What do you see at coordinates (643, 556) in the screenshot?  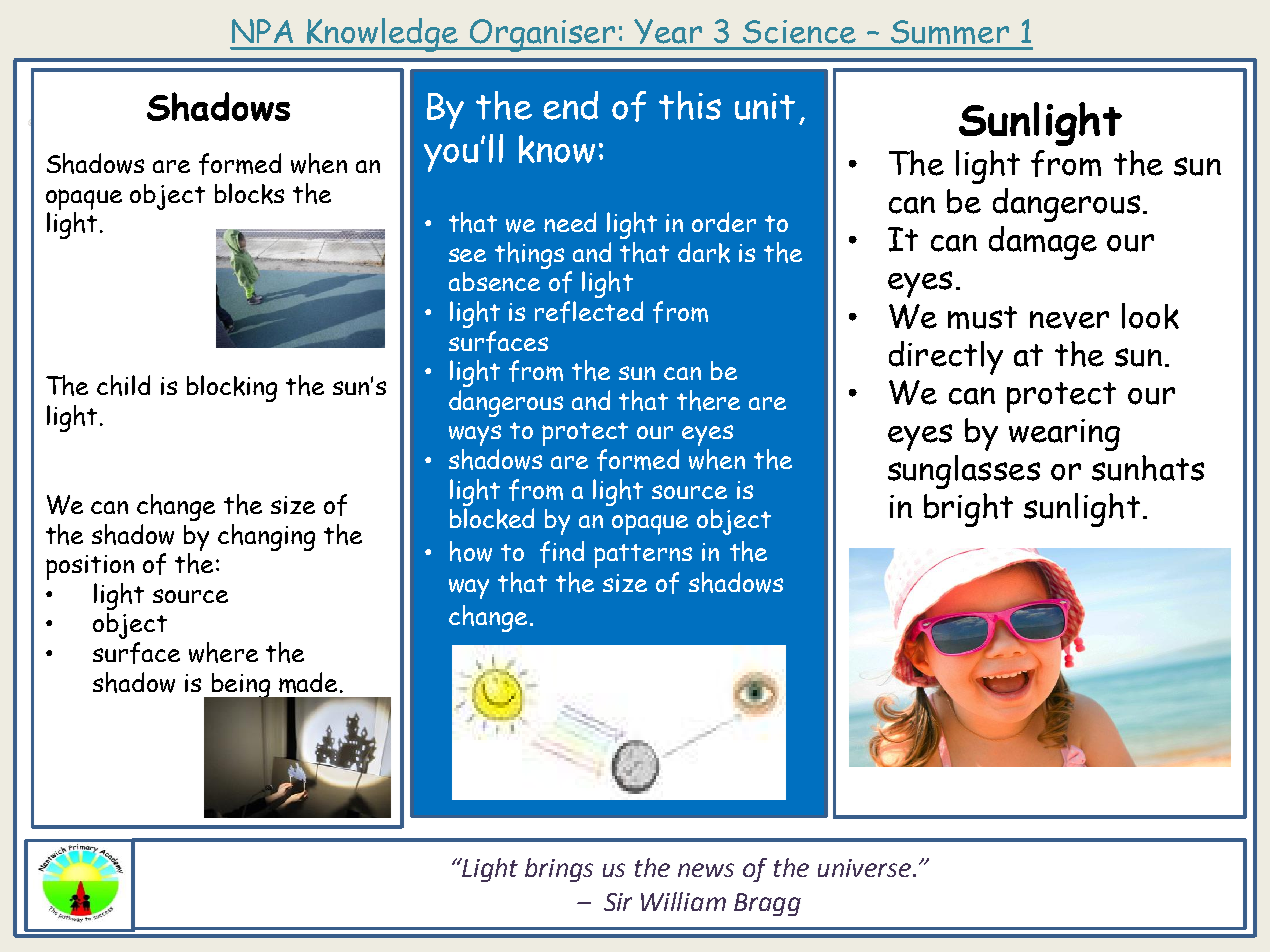 I see `patterns` at bounding box center [643, 556].
